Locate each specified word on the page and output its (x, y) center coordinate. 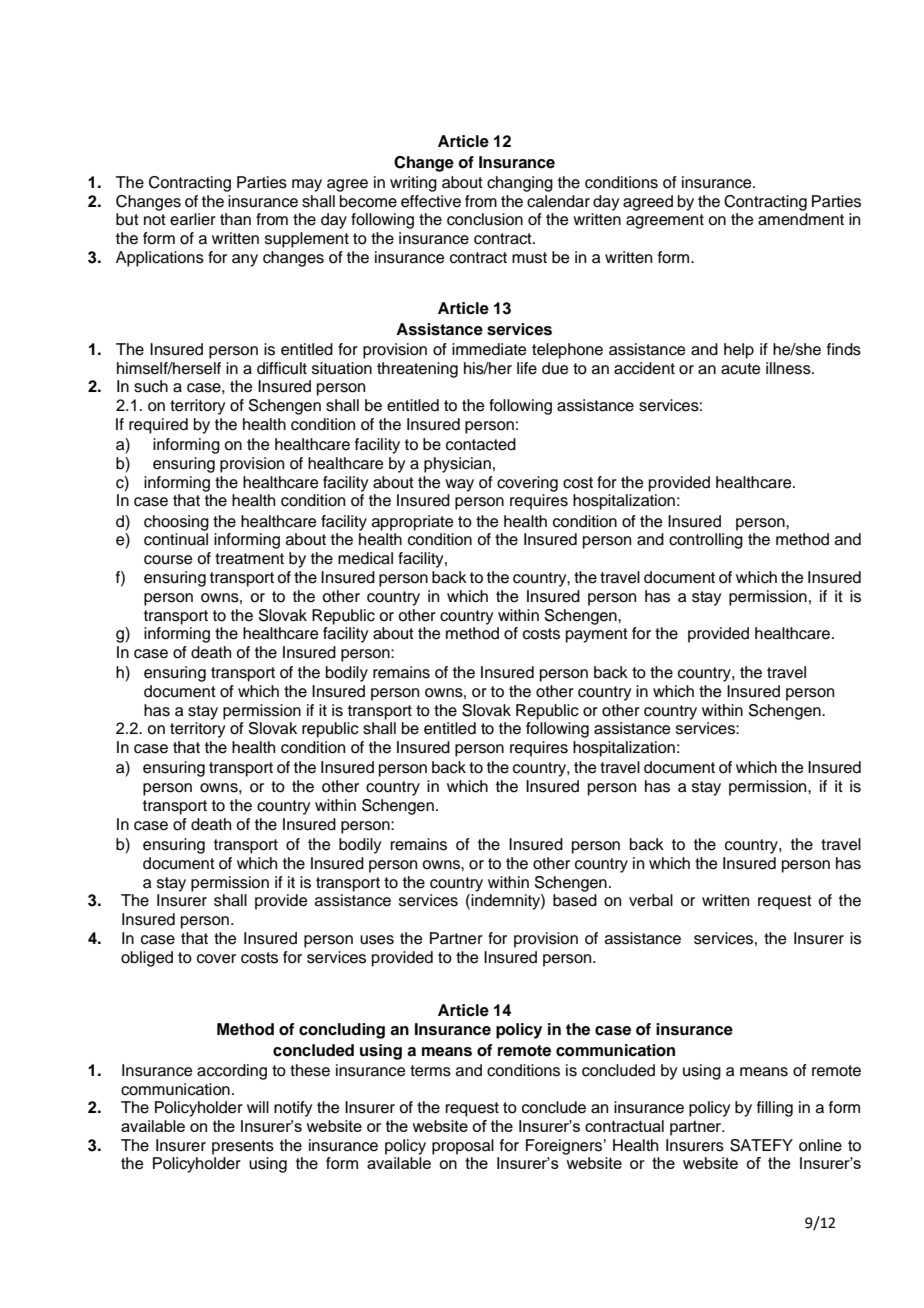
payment (597, 635)
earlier (193, 219)
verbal (651, 900)
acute (741, 369)
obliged (147, 959)
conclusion (485, 219)
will (258, 1107)
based (575, 900)
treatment (249, 559)
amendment (801, 219)
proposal (463, 1147)
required (158, 426)
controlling (706, 541)
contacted (481, 444)
